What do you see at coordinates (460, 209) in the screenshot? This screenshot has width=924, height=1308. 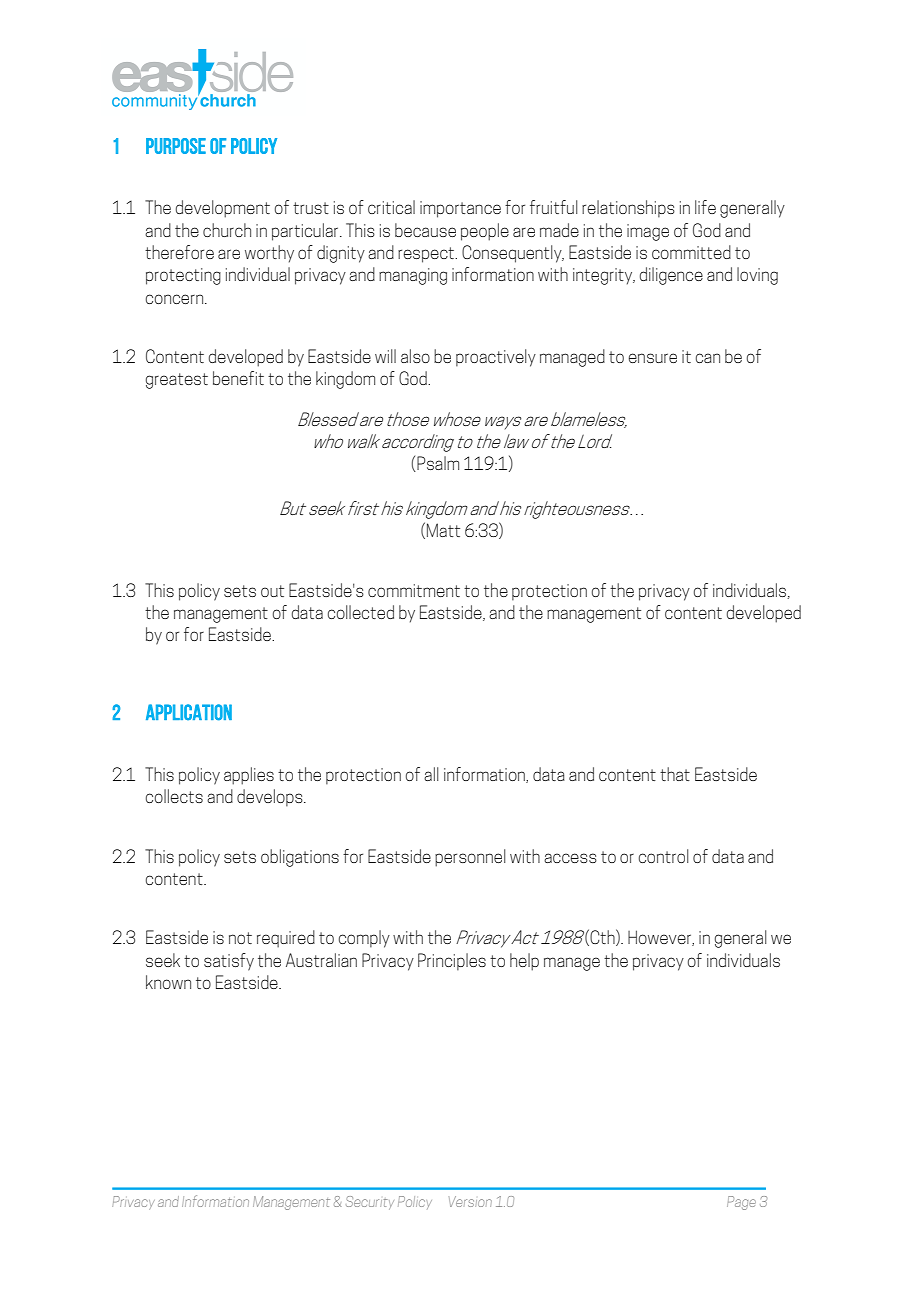 I see `importance` at bounding box center [460, 209].
